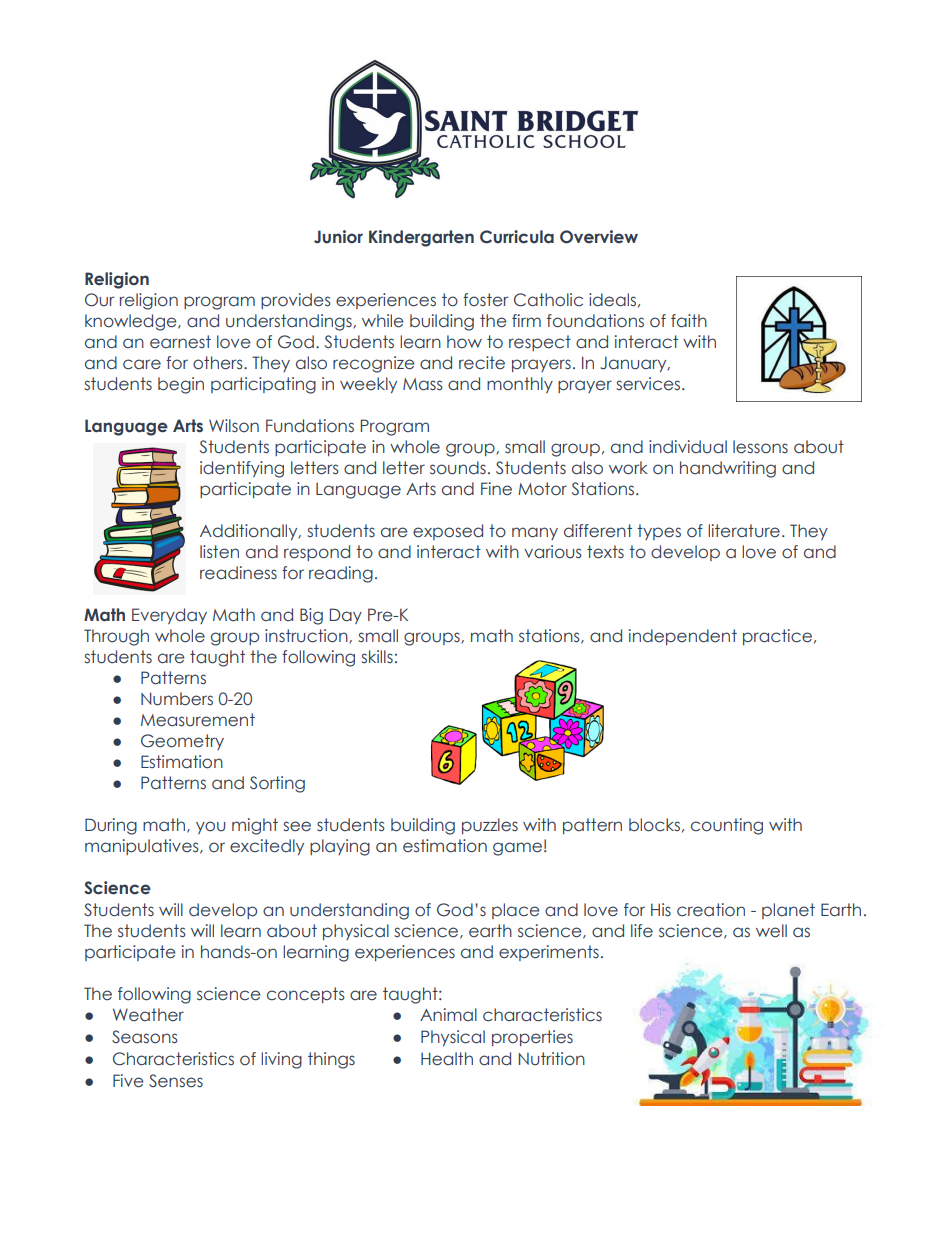 Image resolution: width=952 pixels, height=1233 pixels. What do you see at coordinates (727, 826) in the page?
I see `counting` at bounding box center [727, 826].
